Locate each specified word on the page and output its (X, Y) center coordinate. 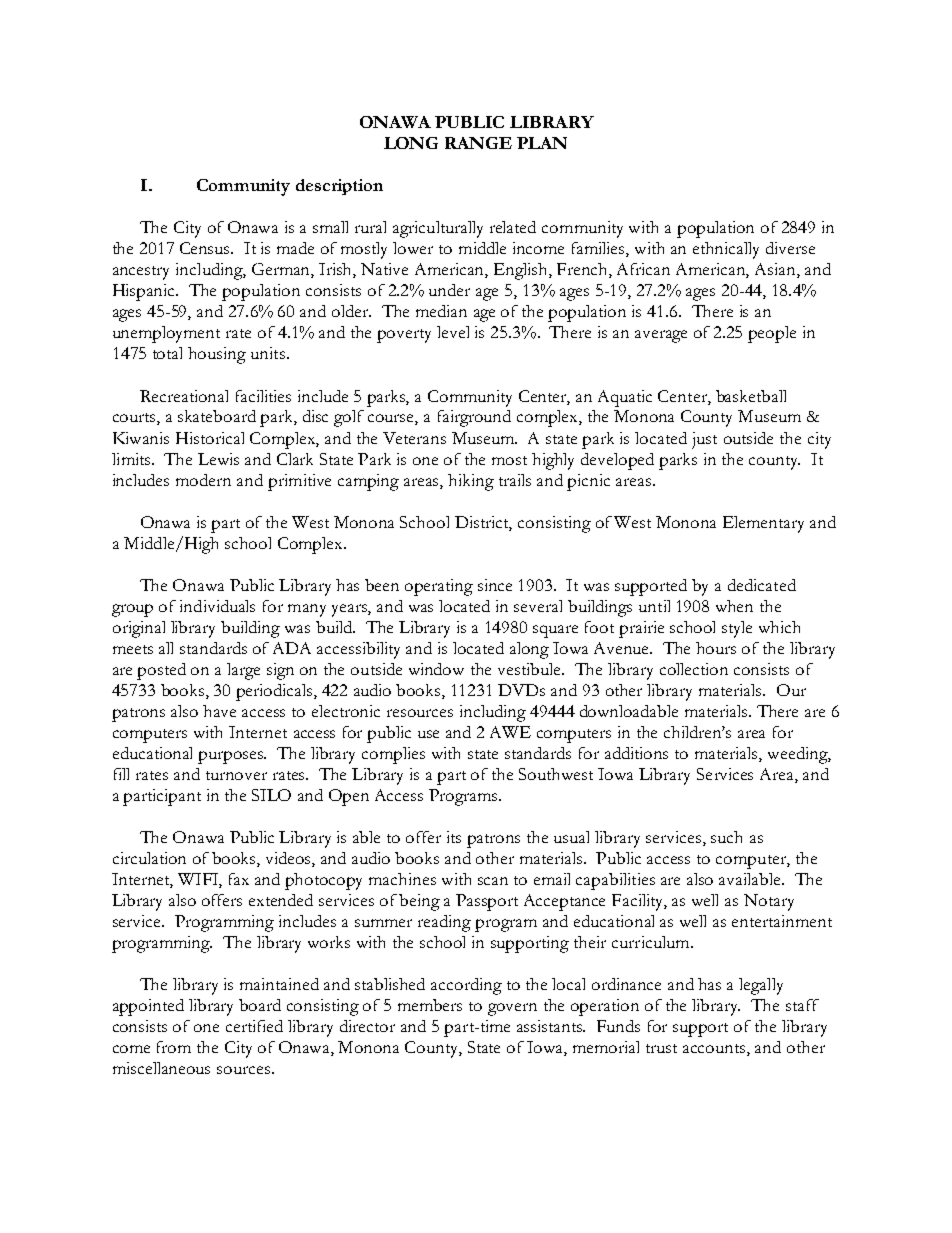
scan (493, 881)
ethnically (726, 250)
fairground (474, 418)
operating (439, 587)
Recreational (184, 396)
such (726, 837)
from (174, 1047)
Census (206, 248)
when (734, 606)
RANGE (478, 143)
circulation (149, 858)
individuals (217, 606)
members (430, 1005)
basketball (751, 396)
